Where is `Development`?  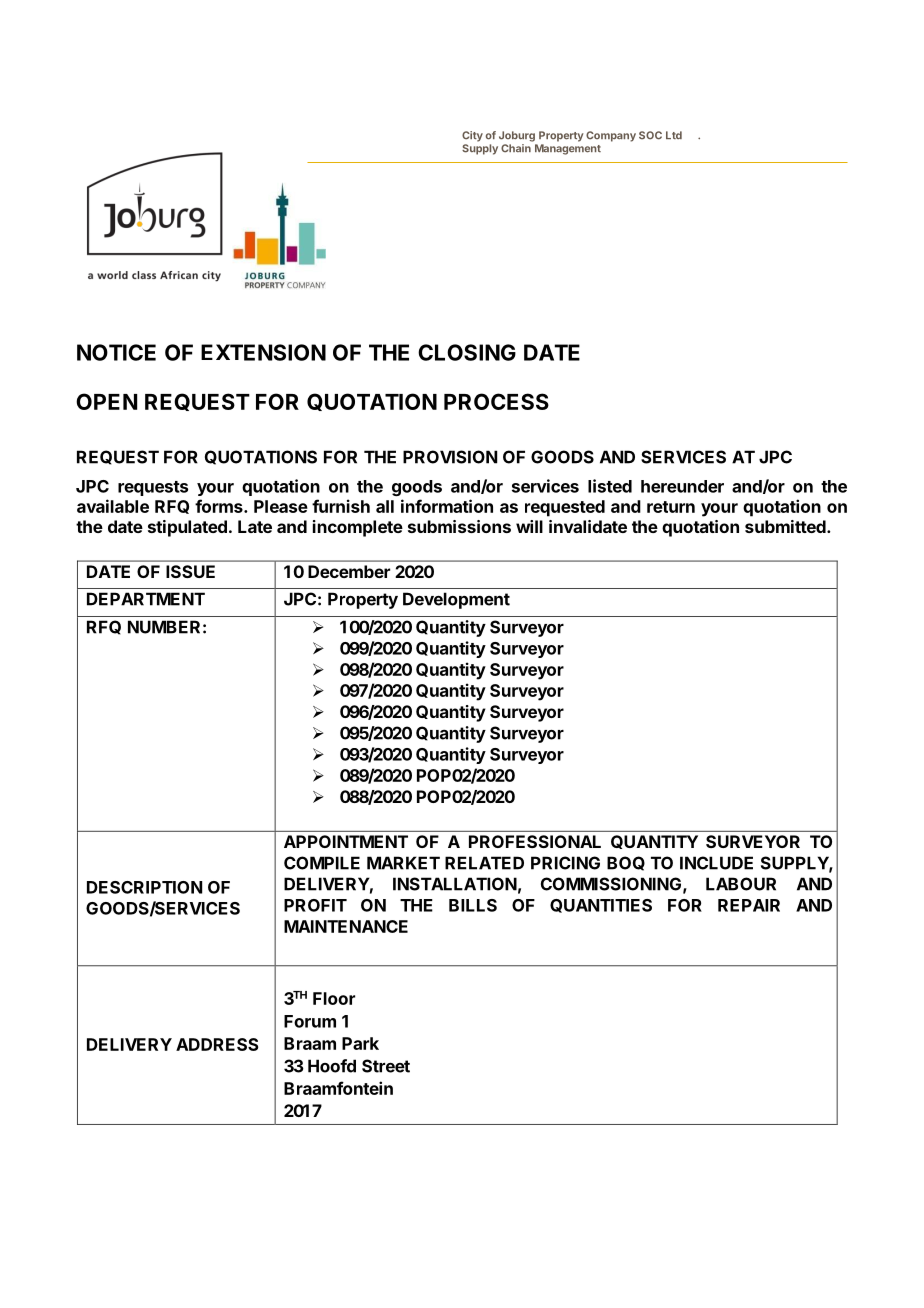
Development is located at coordinates (456, 600).
